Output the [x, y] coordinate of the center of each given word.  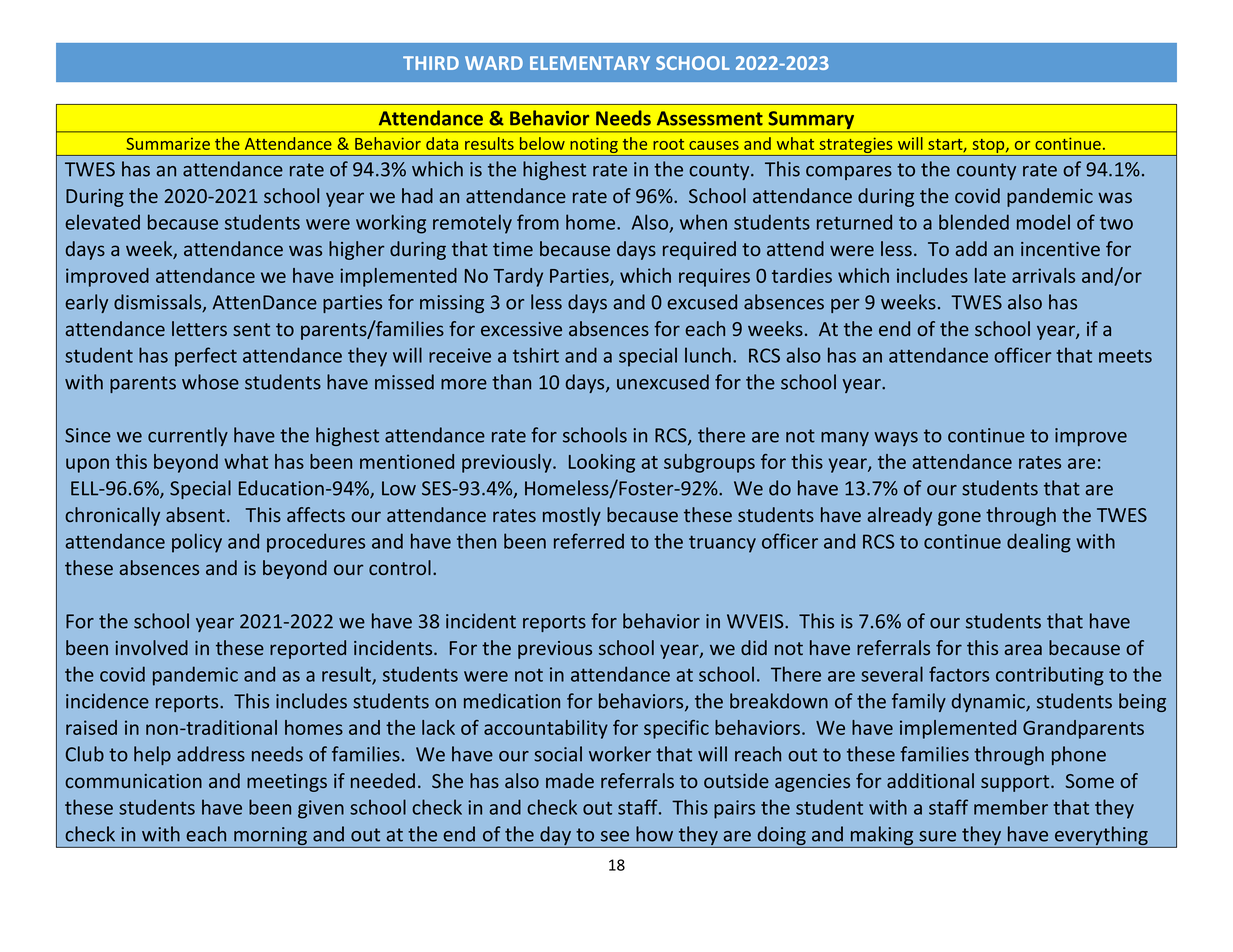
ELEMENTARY [590, 63]
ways [896, 439]
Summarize [168, 144]
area [1023, 649]
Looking [602, 463]
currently [188, 436]
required [699, 250]
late [990, 275]
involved [151, 647]
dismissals [159, 303]
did [754, 647]
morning [271, 837]
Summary [811, 121]
